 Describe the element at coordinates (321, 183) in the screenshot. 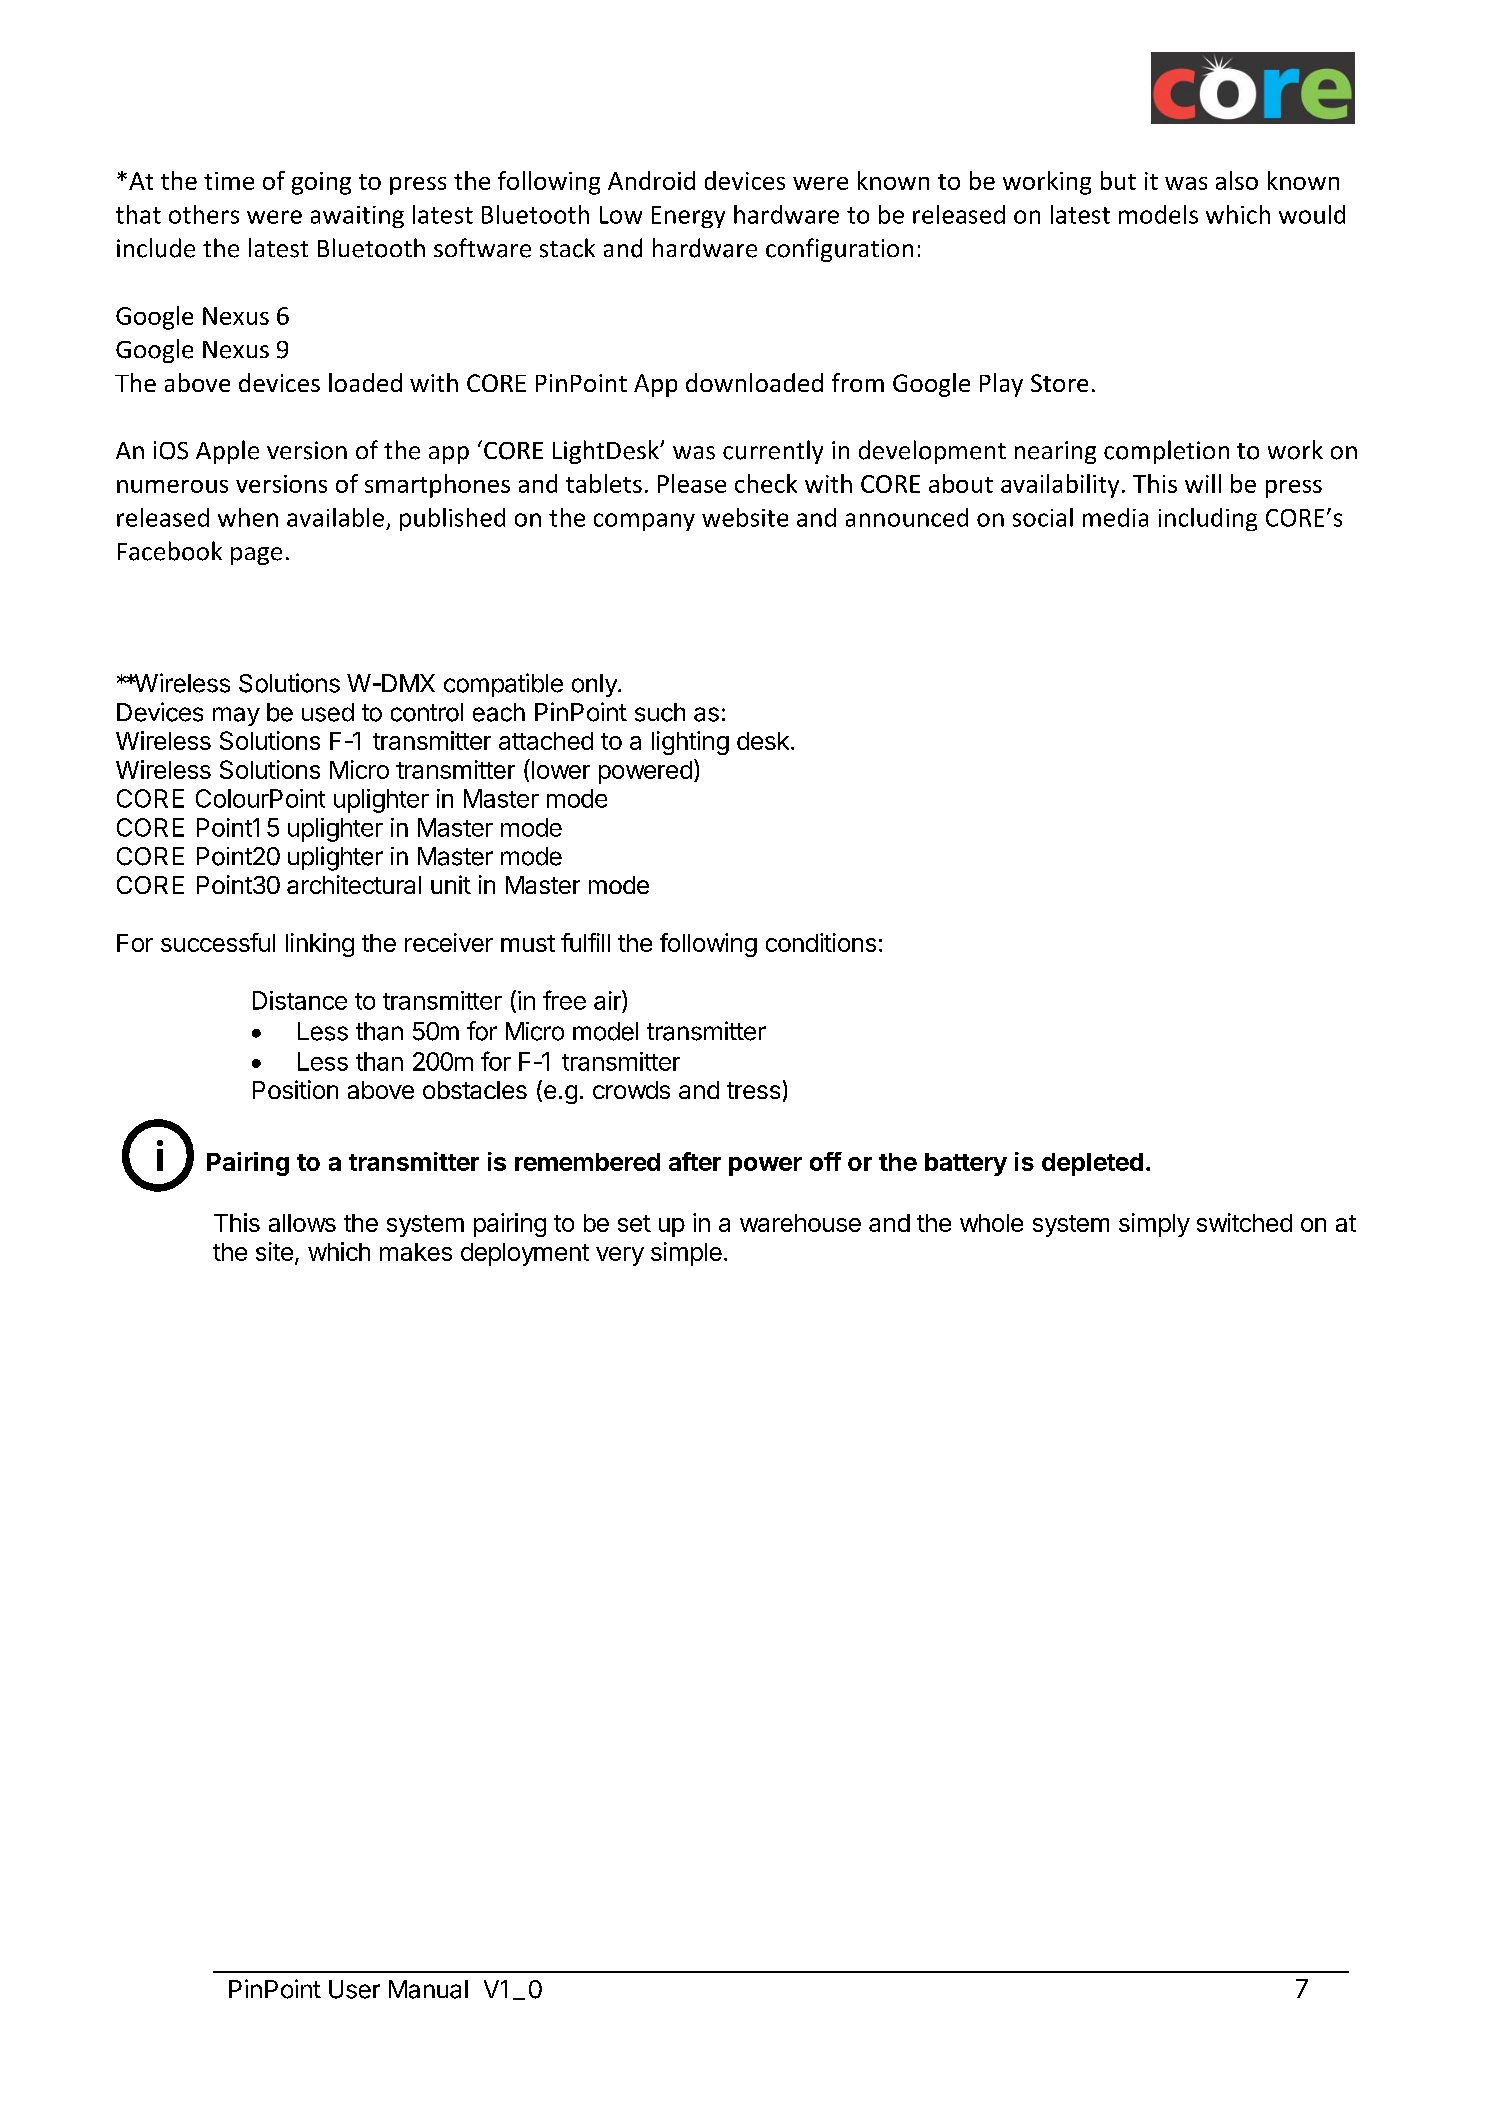

I see `going` at that location.
